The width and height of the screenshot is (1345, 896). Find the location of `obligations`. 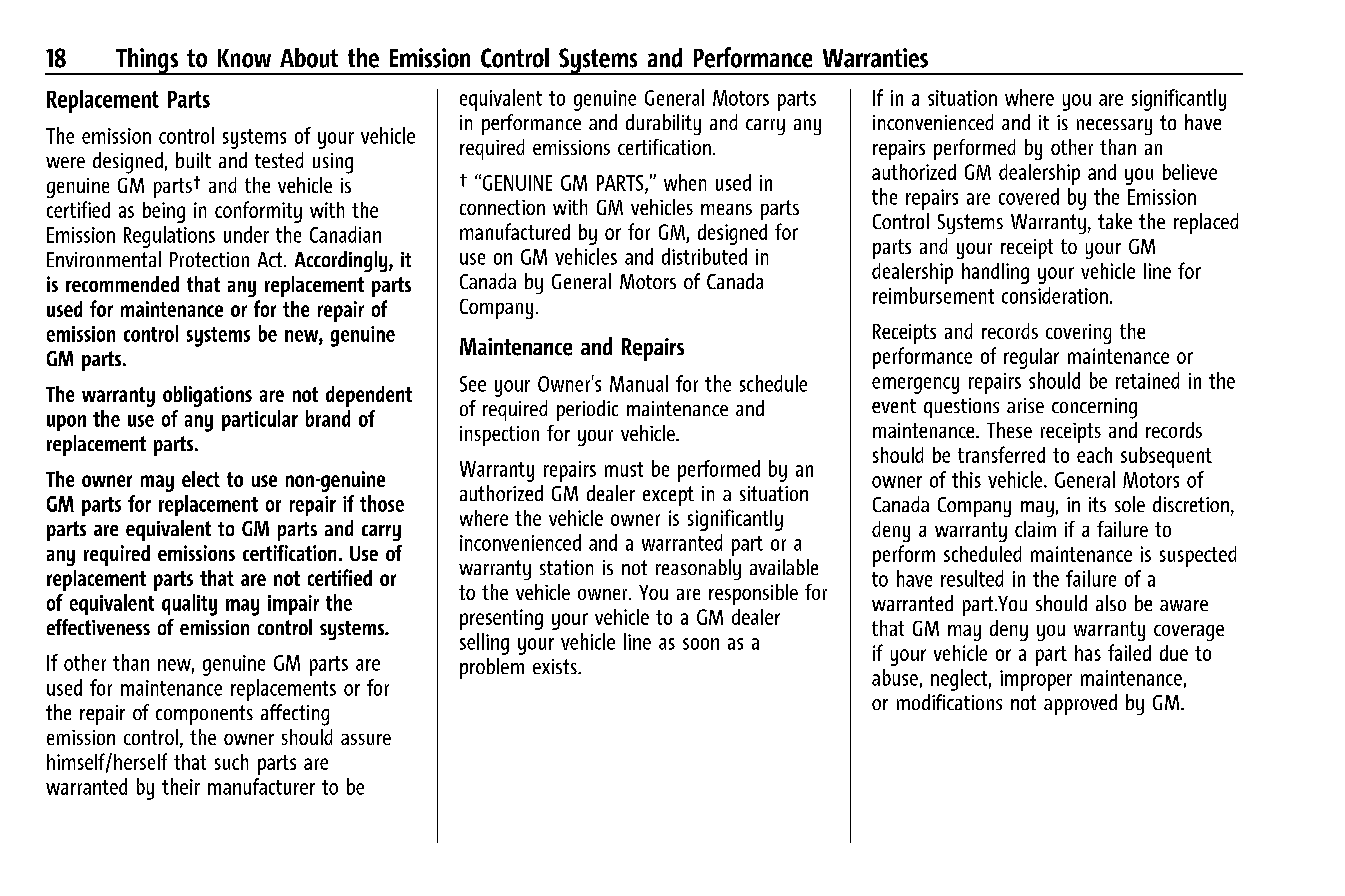

obligations is located at coordinates (207, 396).
